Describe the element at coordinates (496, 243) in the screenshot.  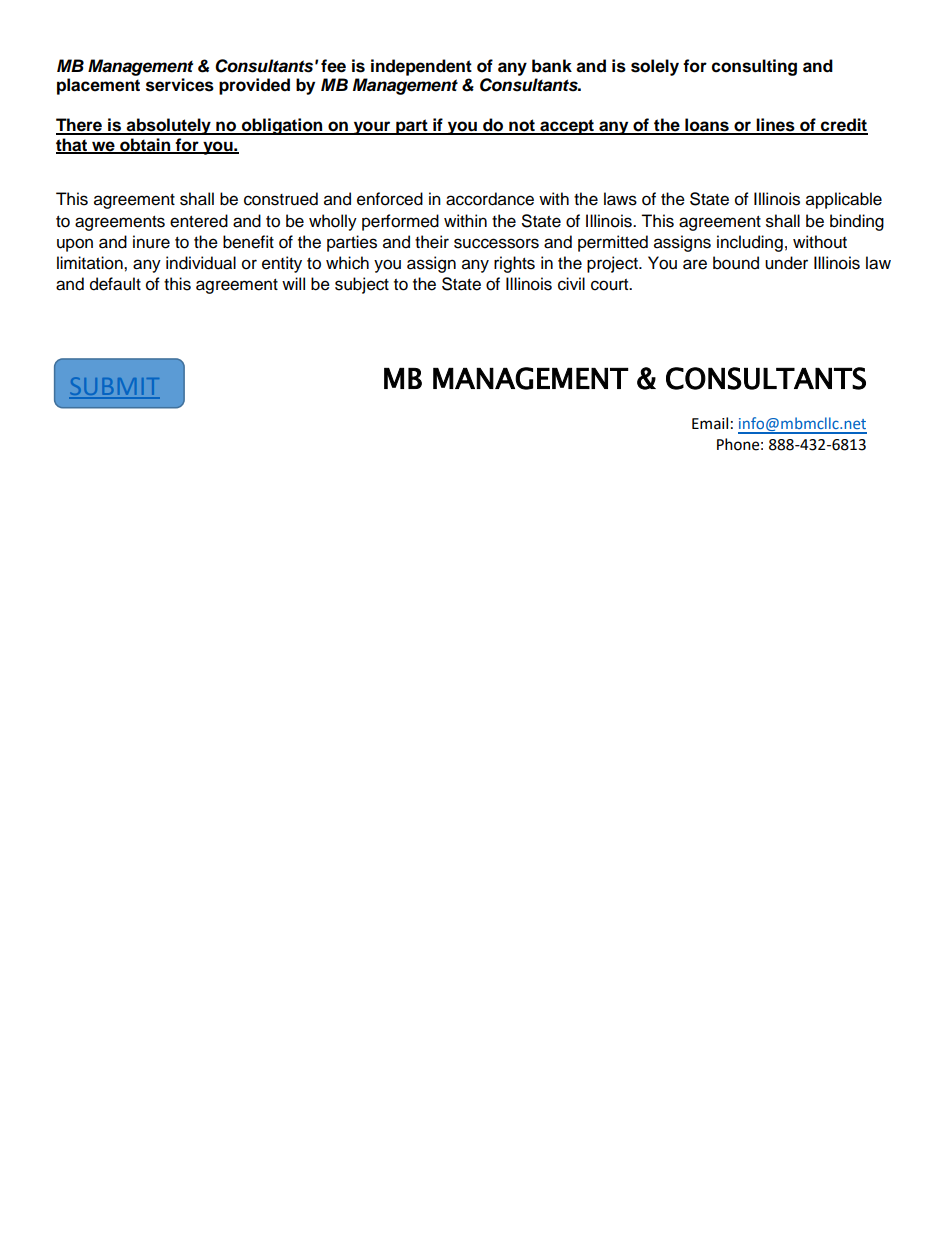
I see `successors` at that location.
